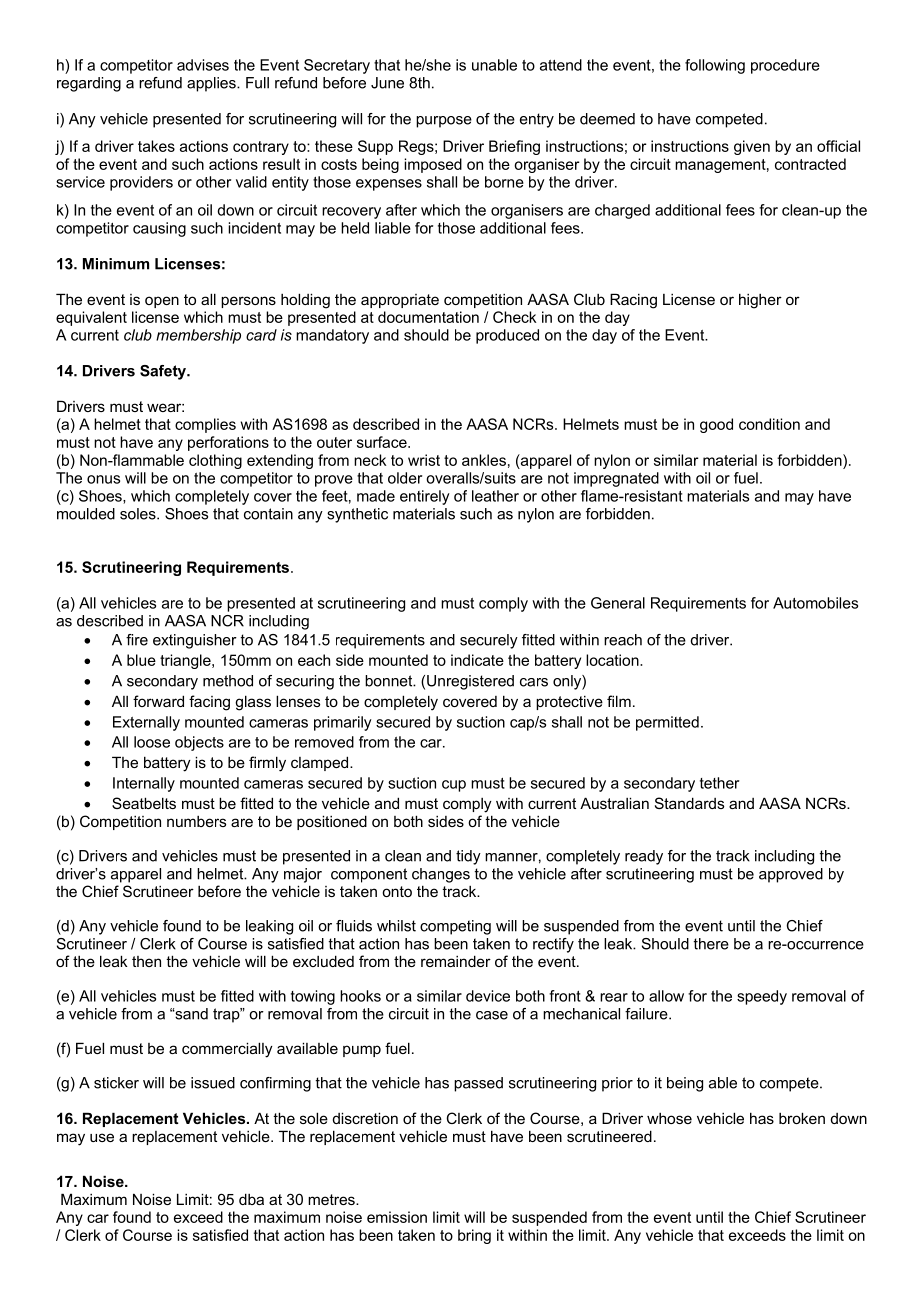 The image size is (924, 1308). I want to click on there, so click(711, 944).
